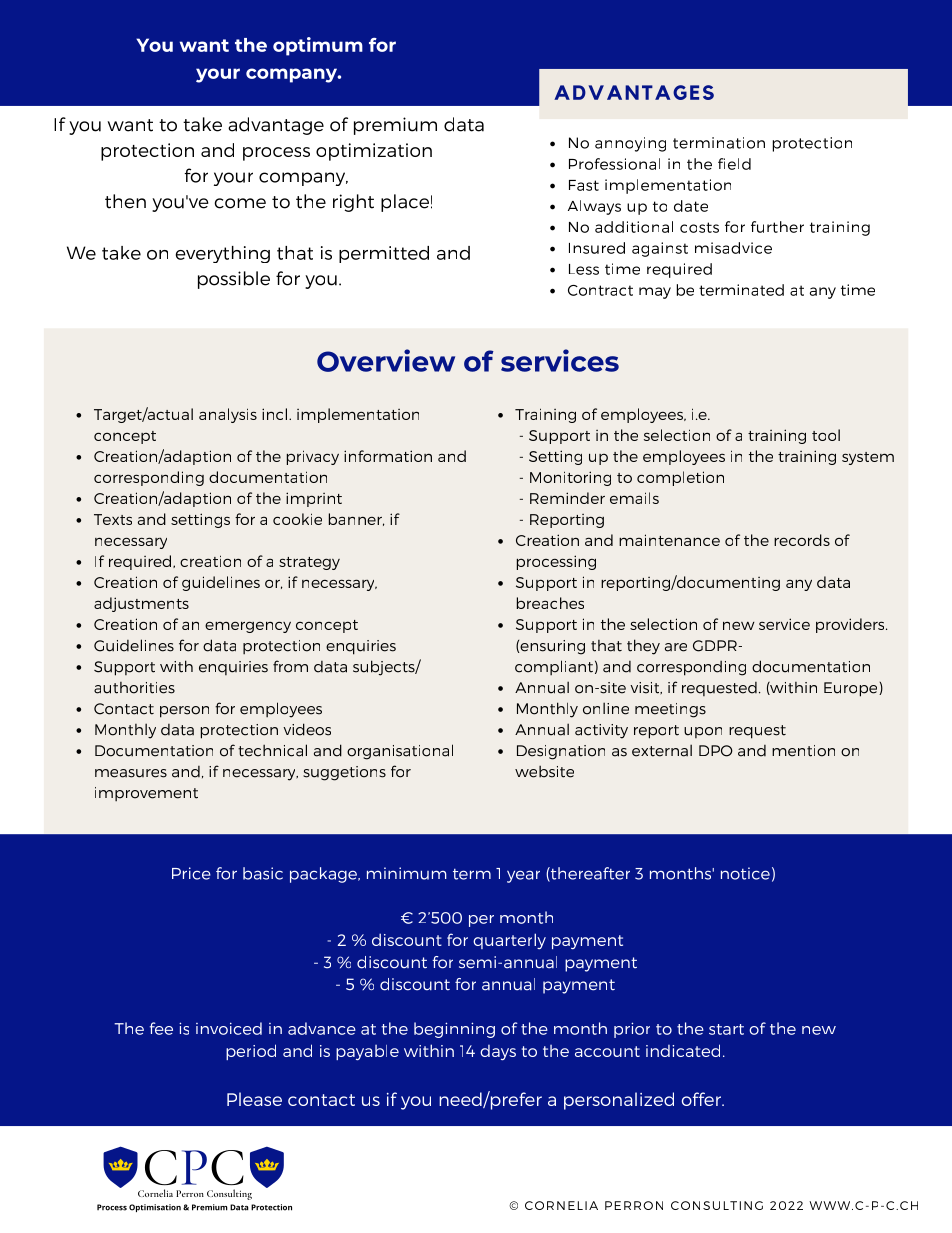 This screenshot has width=952, height=1233. What do you see at coordinates (155, 1208) in the screenshot?
I see `Optimisation` at bounding box center [155, 1208].
